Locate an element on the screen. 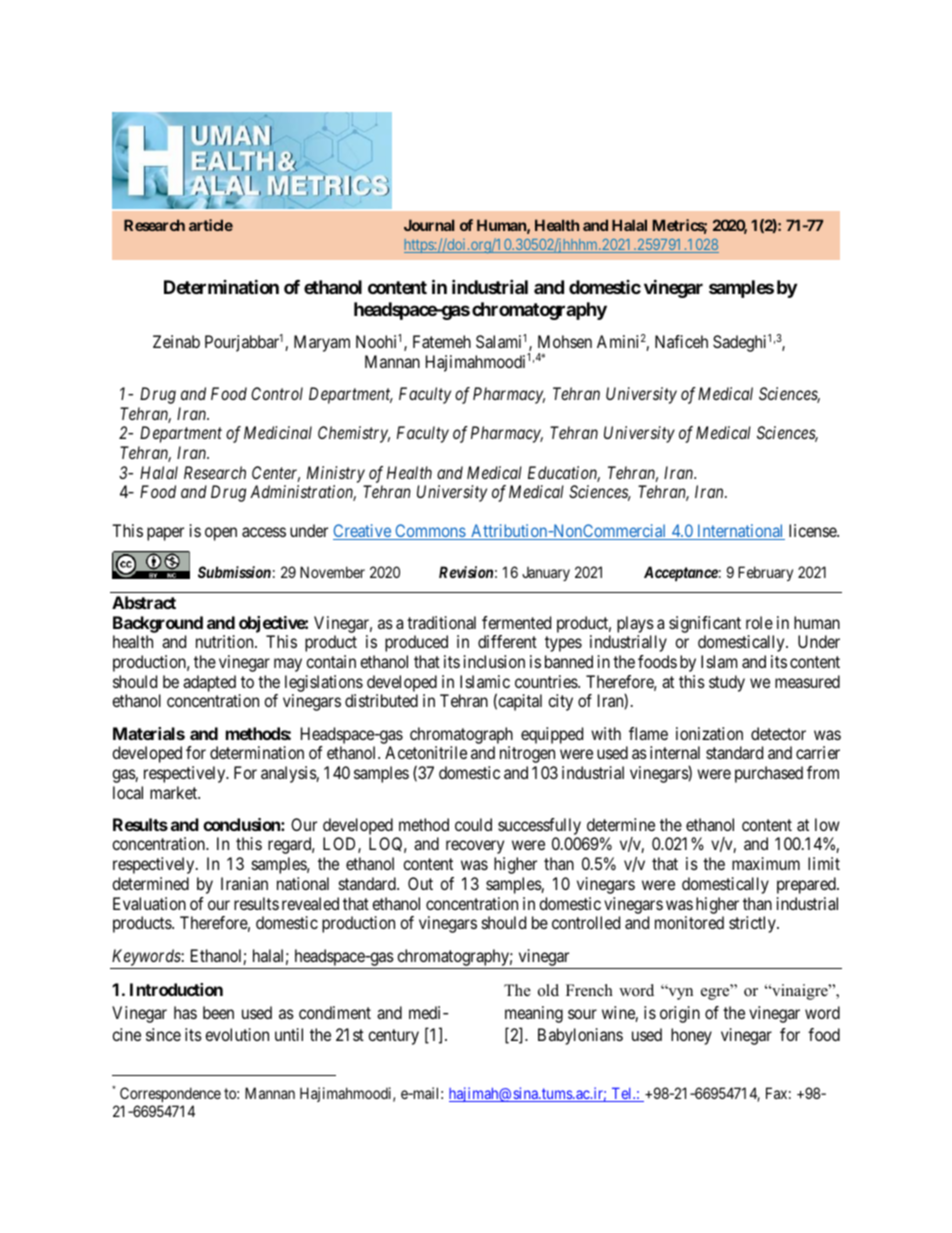  study is located at coordinates (727, 683).
